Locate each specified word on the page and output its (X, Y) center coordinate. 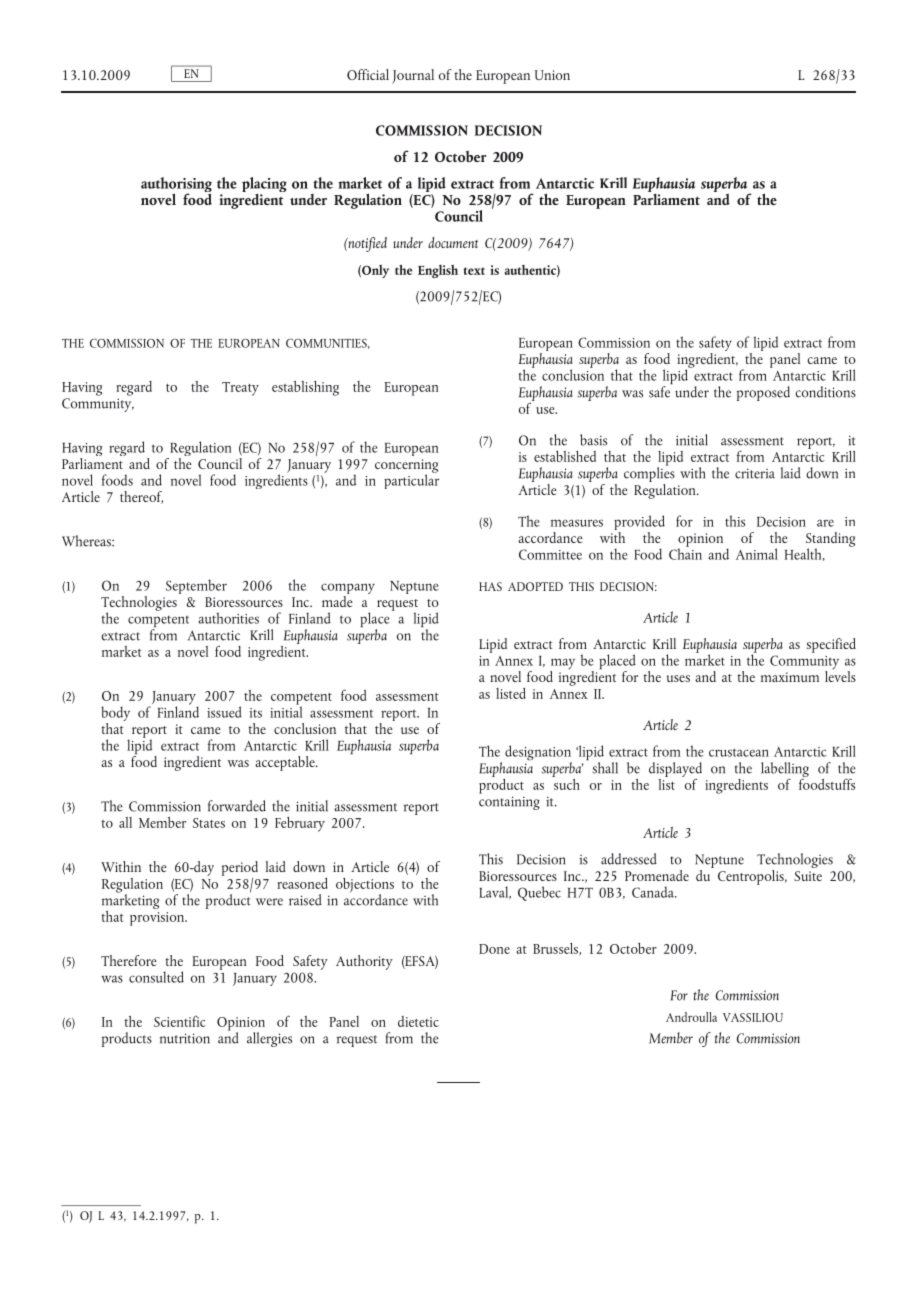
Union (552, 75)
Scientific (180, 1021)
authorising (176, 186)
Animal (757, 554)
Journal (413, 76)
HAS (490, 586)
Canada (654, 892)
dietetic (418, 1021)
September (196, 586)
